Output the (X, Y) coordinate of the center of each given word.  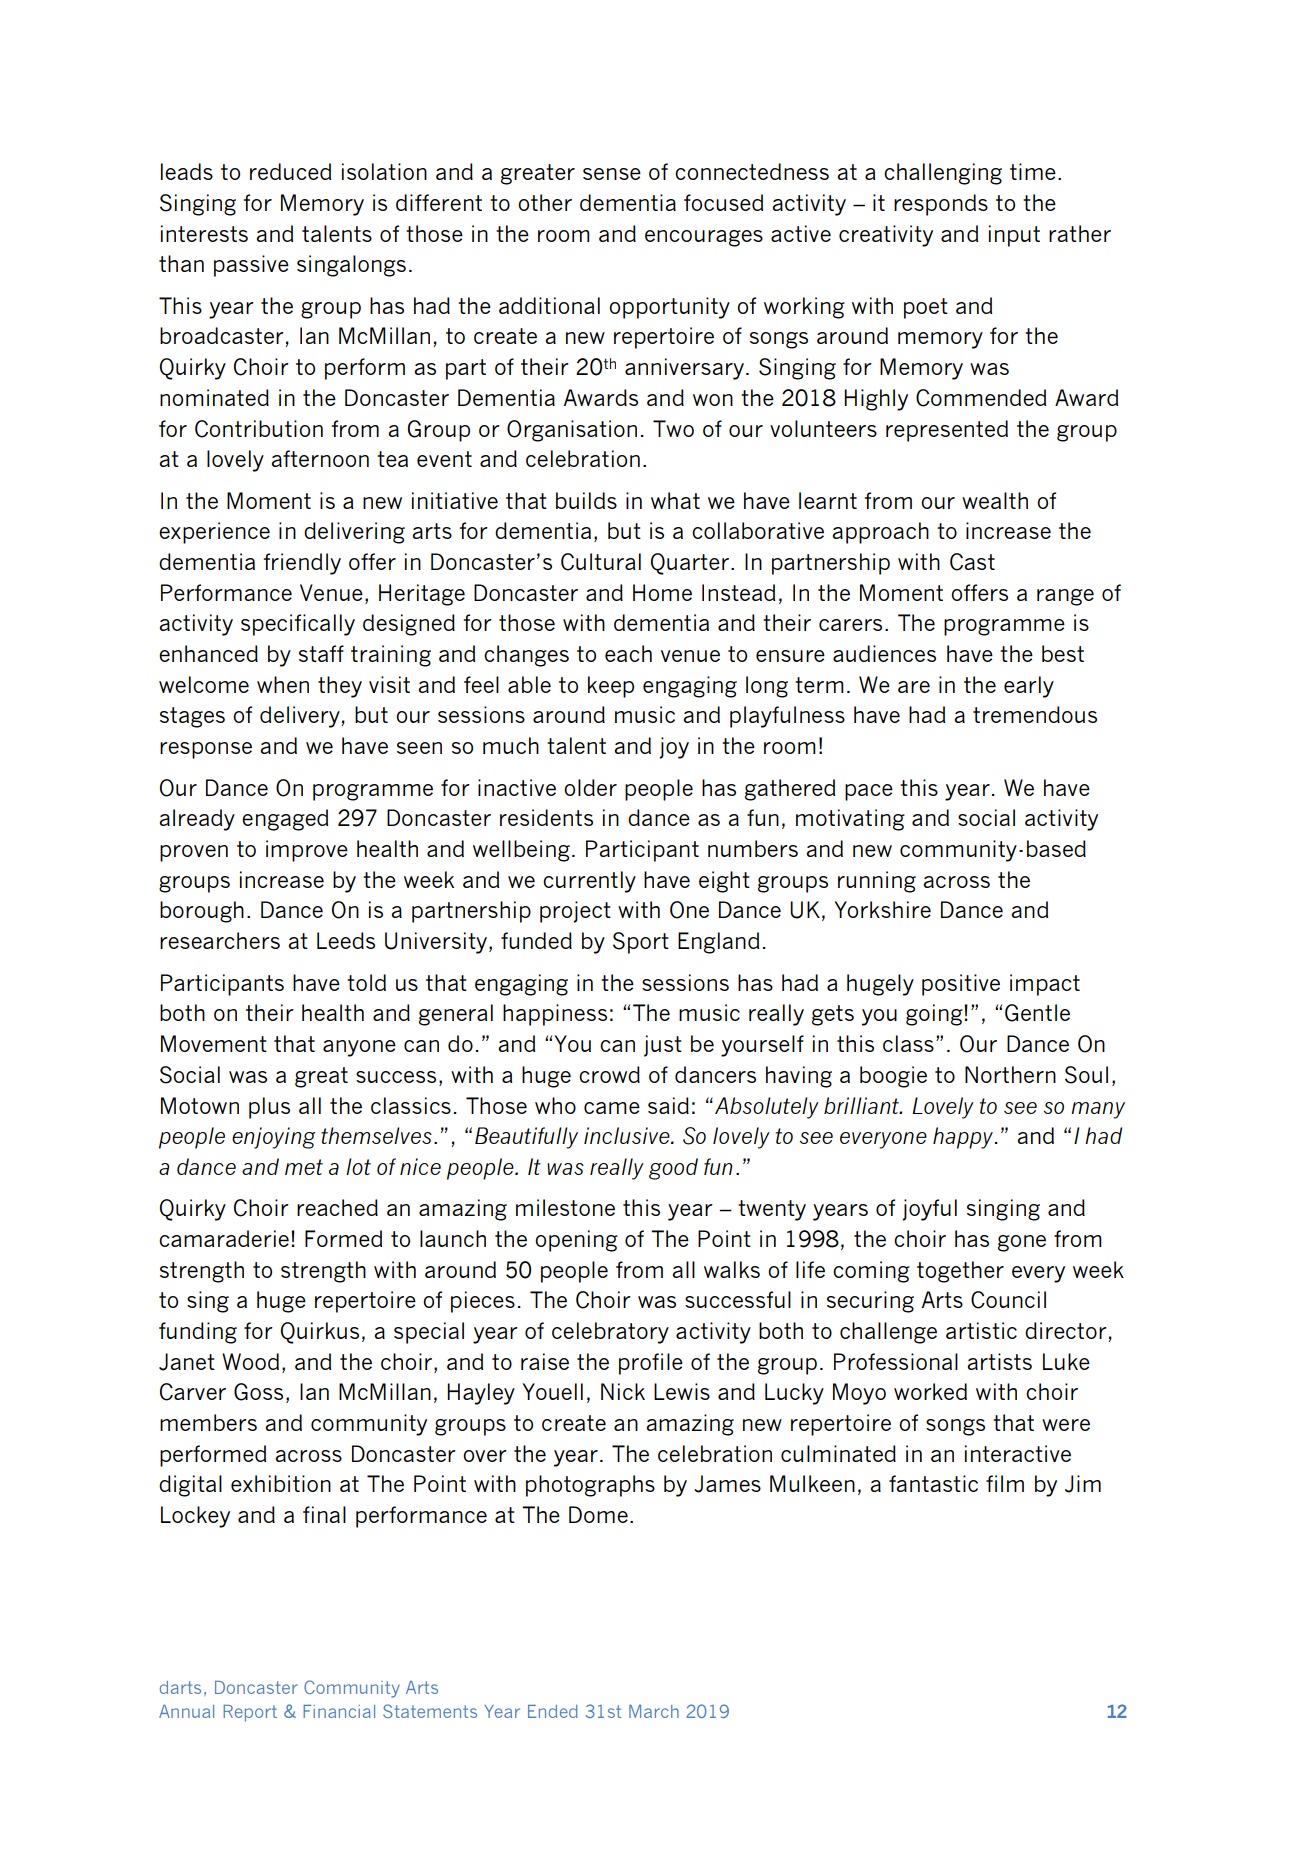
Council (1008, 1300)
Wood (250, 1361)
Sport (641, 943)
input (1014, 236)
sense (612, 174)
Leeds (346, 940)
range (1065, 597)
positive (961, 985)
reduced (290, 171)
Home (662, 592)
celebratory (610, 1333)
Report (250, 1713)
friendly (302, 564)
